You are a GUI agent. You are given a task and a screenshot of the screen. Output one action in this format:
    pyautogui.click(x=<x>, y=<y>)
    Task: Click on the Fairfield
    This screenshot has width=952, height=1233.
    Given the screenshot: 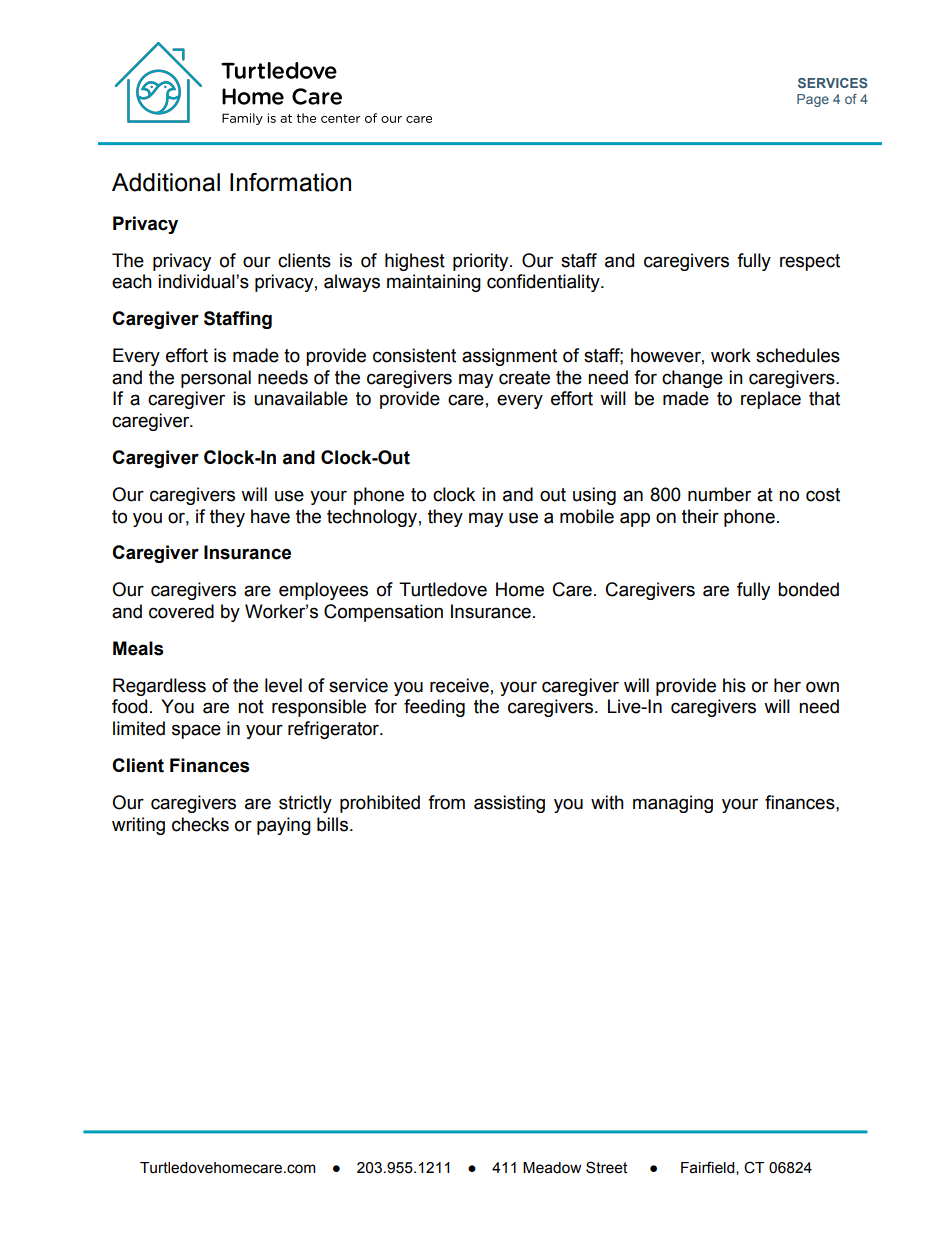 What is the action you would take?
    pyautogui.click(x=709, y=1168)
